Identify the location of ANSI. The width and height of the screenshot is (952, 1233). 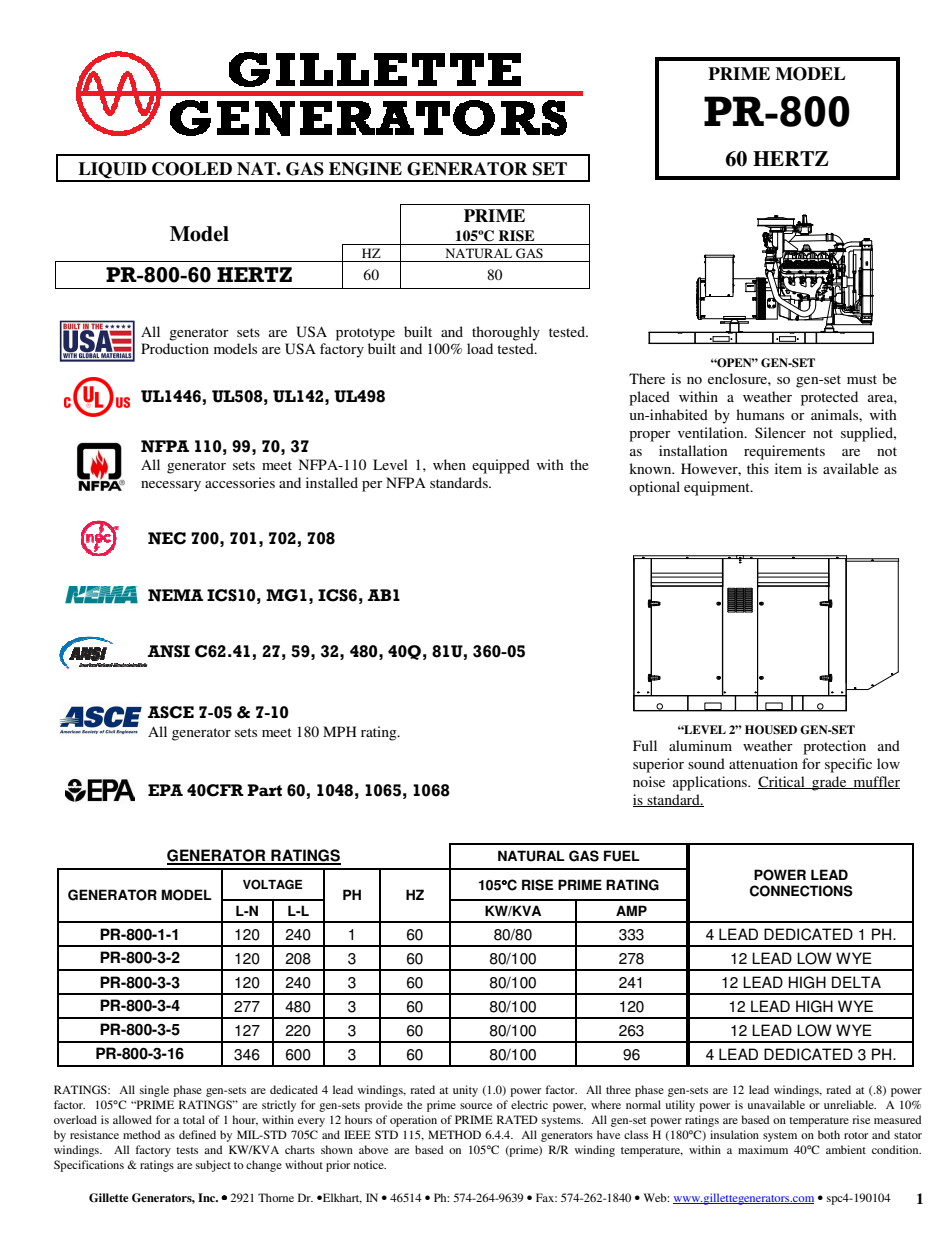
(169, 651).
